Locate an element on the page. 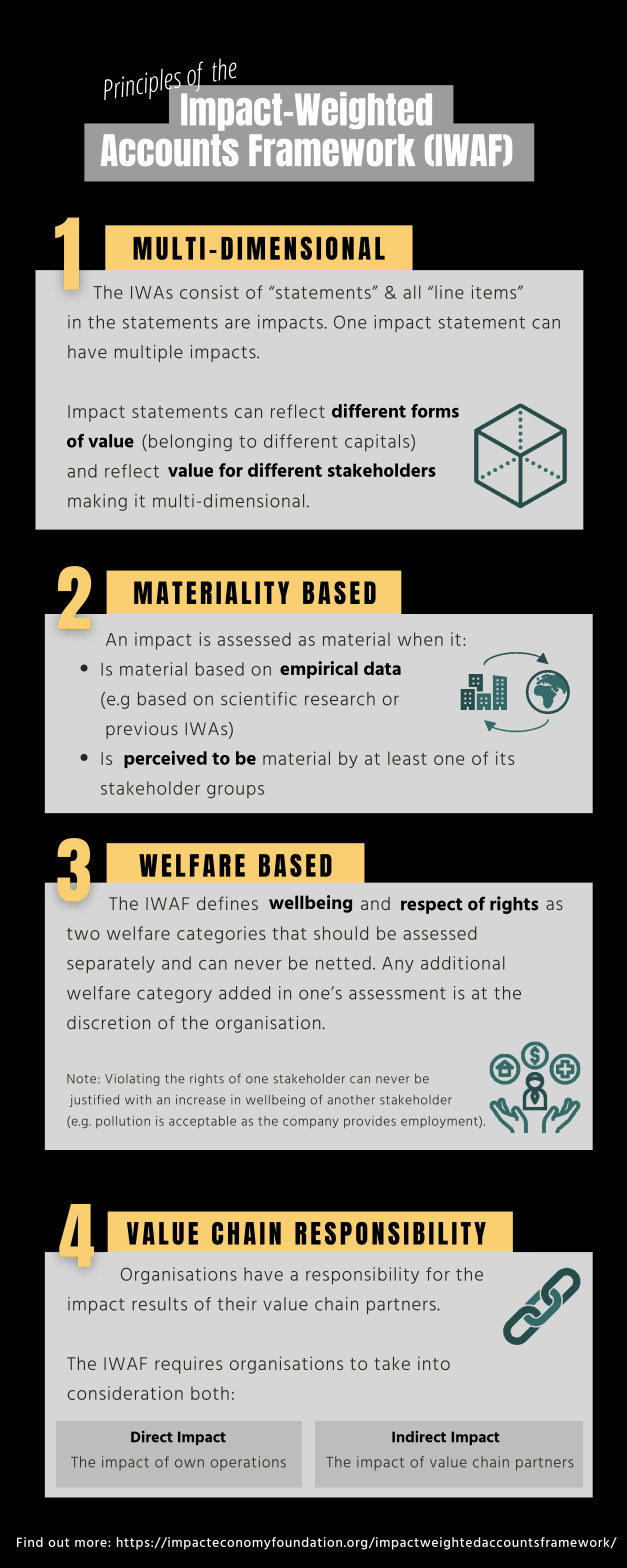 The image size is (627, 1568). consist is located at coordinates (209, 292).
